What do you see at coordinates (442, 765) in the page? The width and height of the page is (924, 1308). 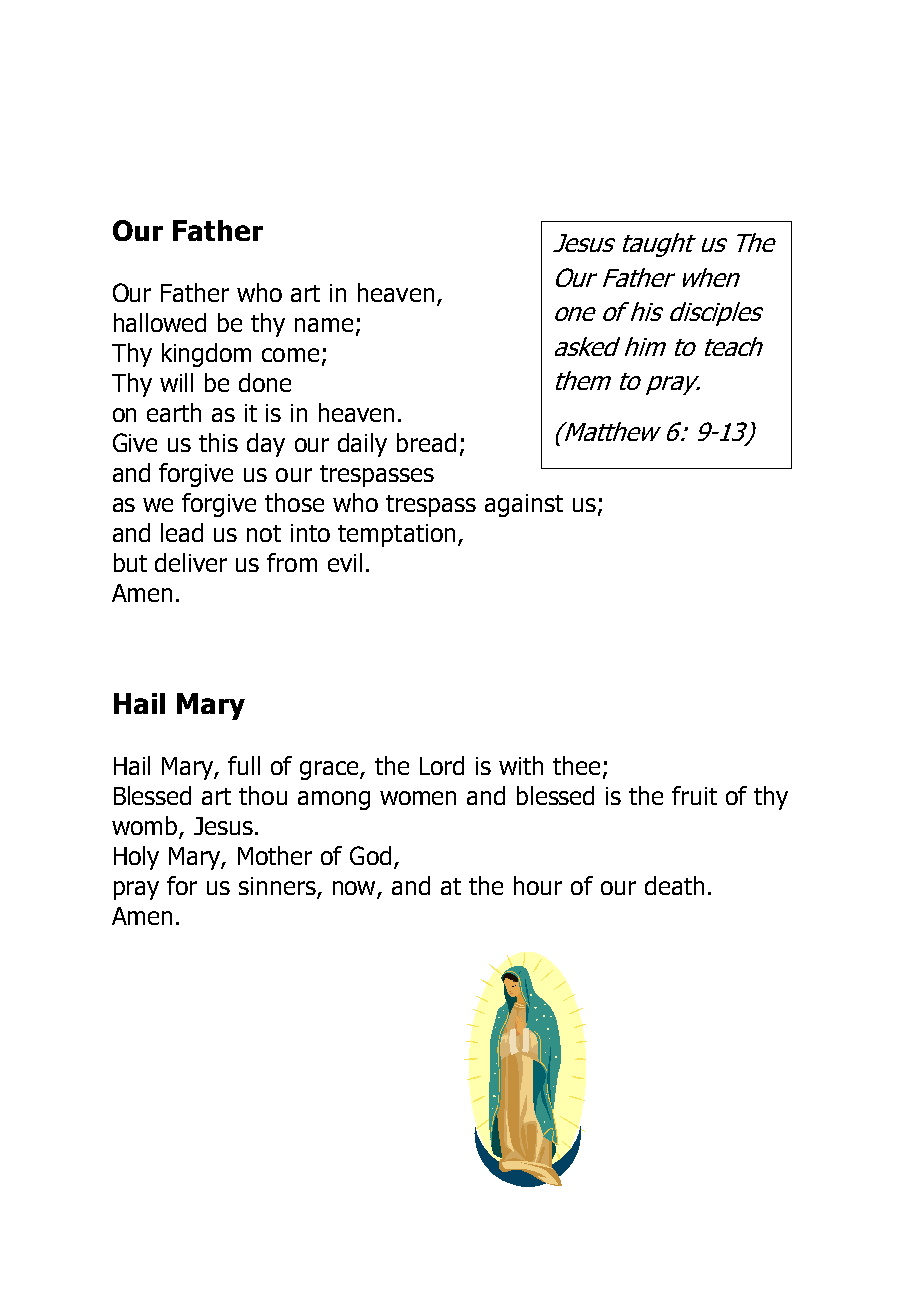 I see `Lord` at bounding box center [442, 765].
